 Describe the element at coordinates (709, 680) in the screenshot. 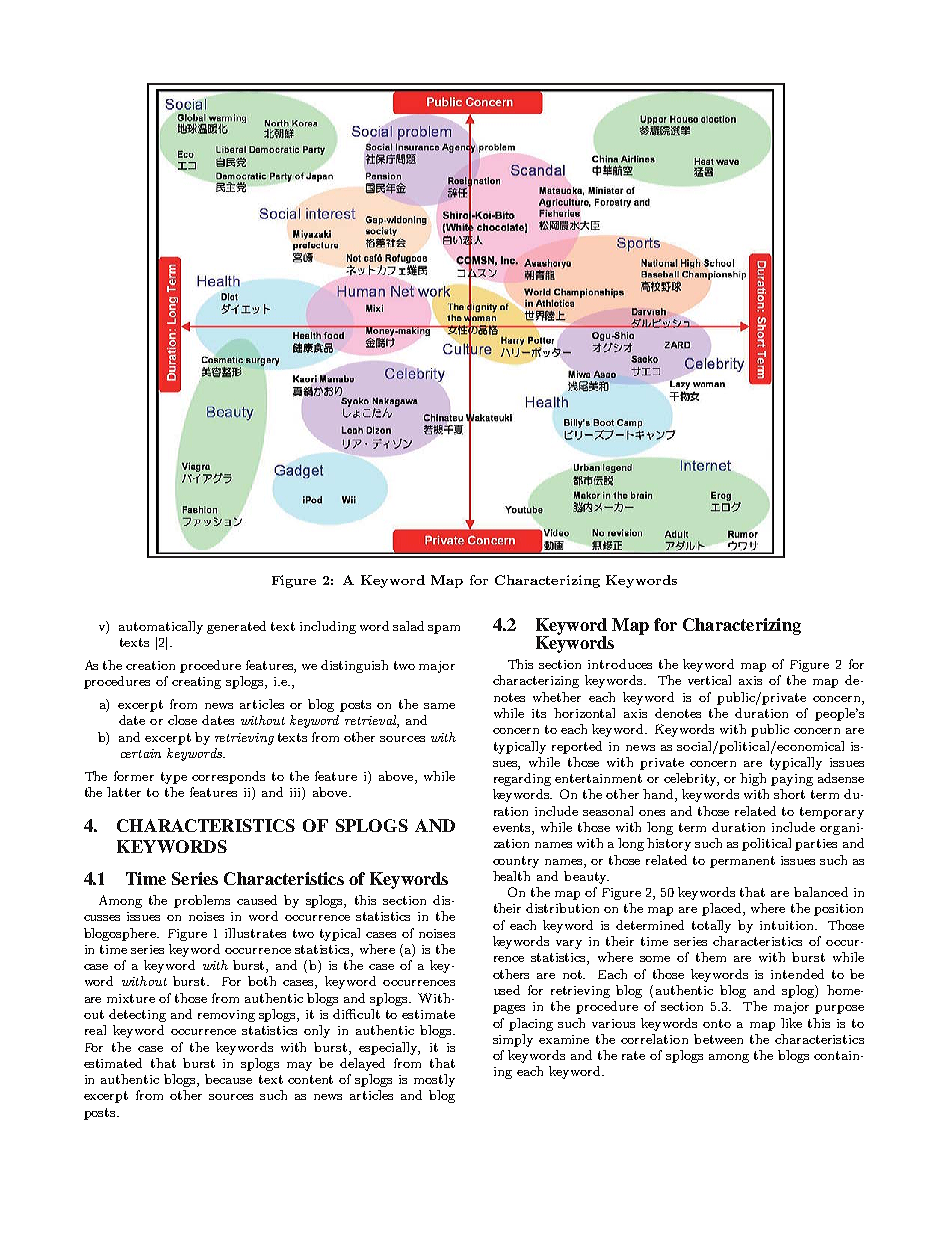

I see `vertical` at that location.
